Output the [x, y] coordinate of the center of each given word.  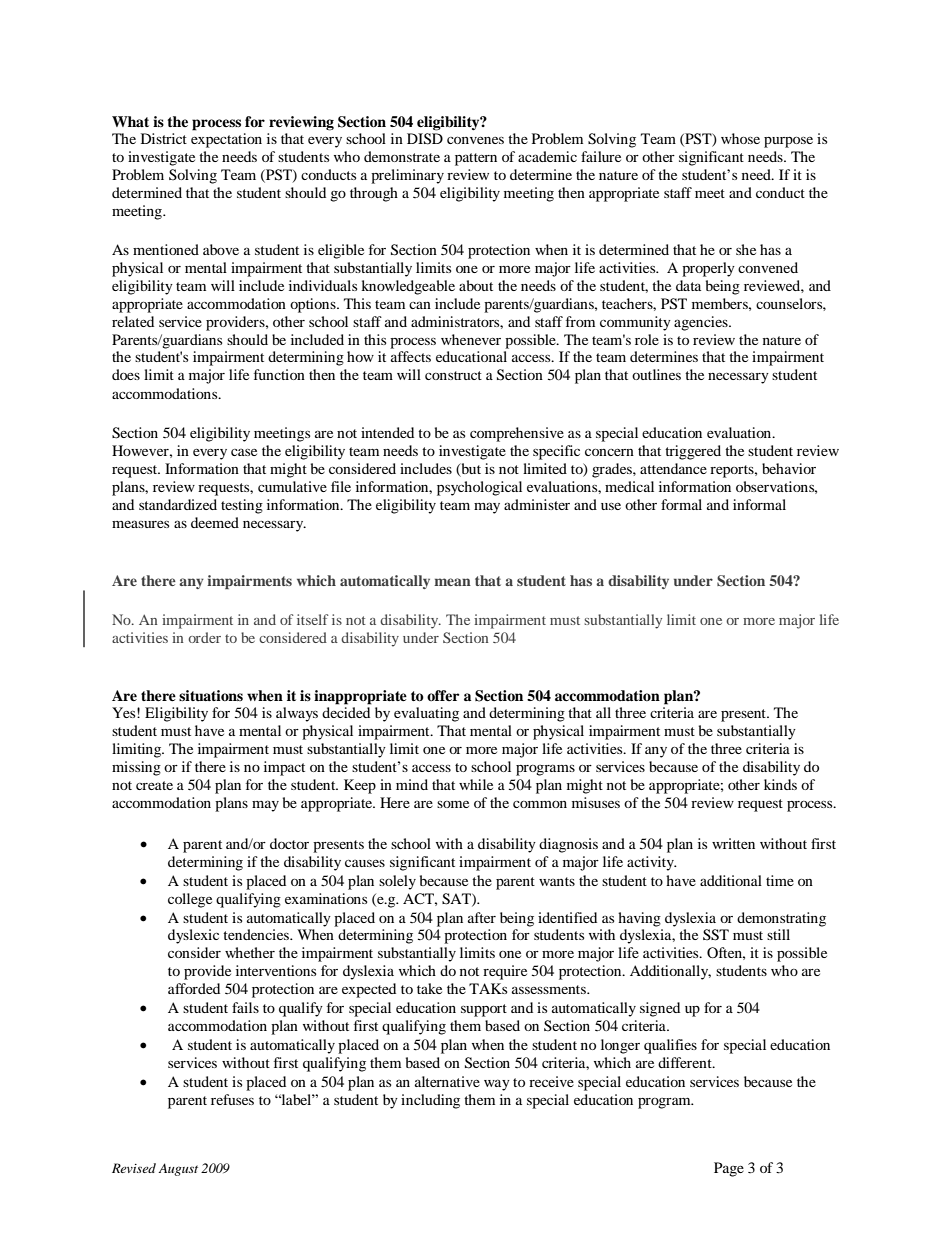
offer [443, 695]
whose [740, 138]
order [204, 637]
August [178, 1169]
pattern [476, 159]
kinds [780, 784]
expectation [226, 140]
